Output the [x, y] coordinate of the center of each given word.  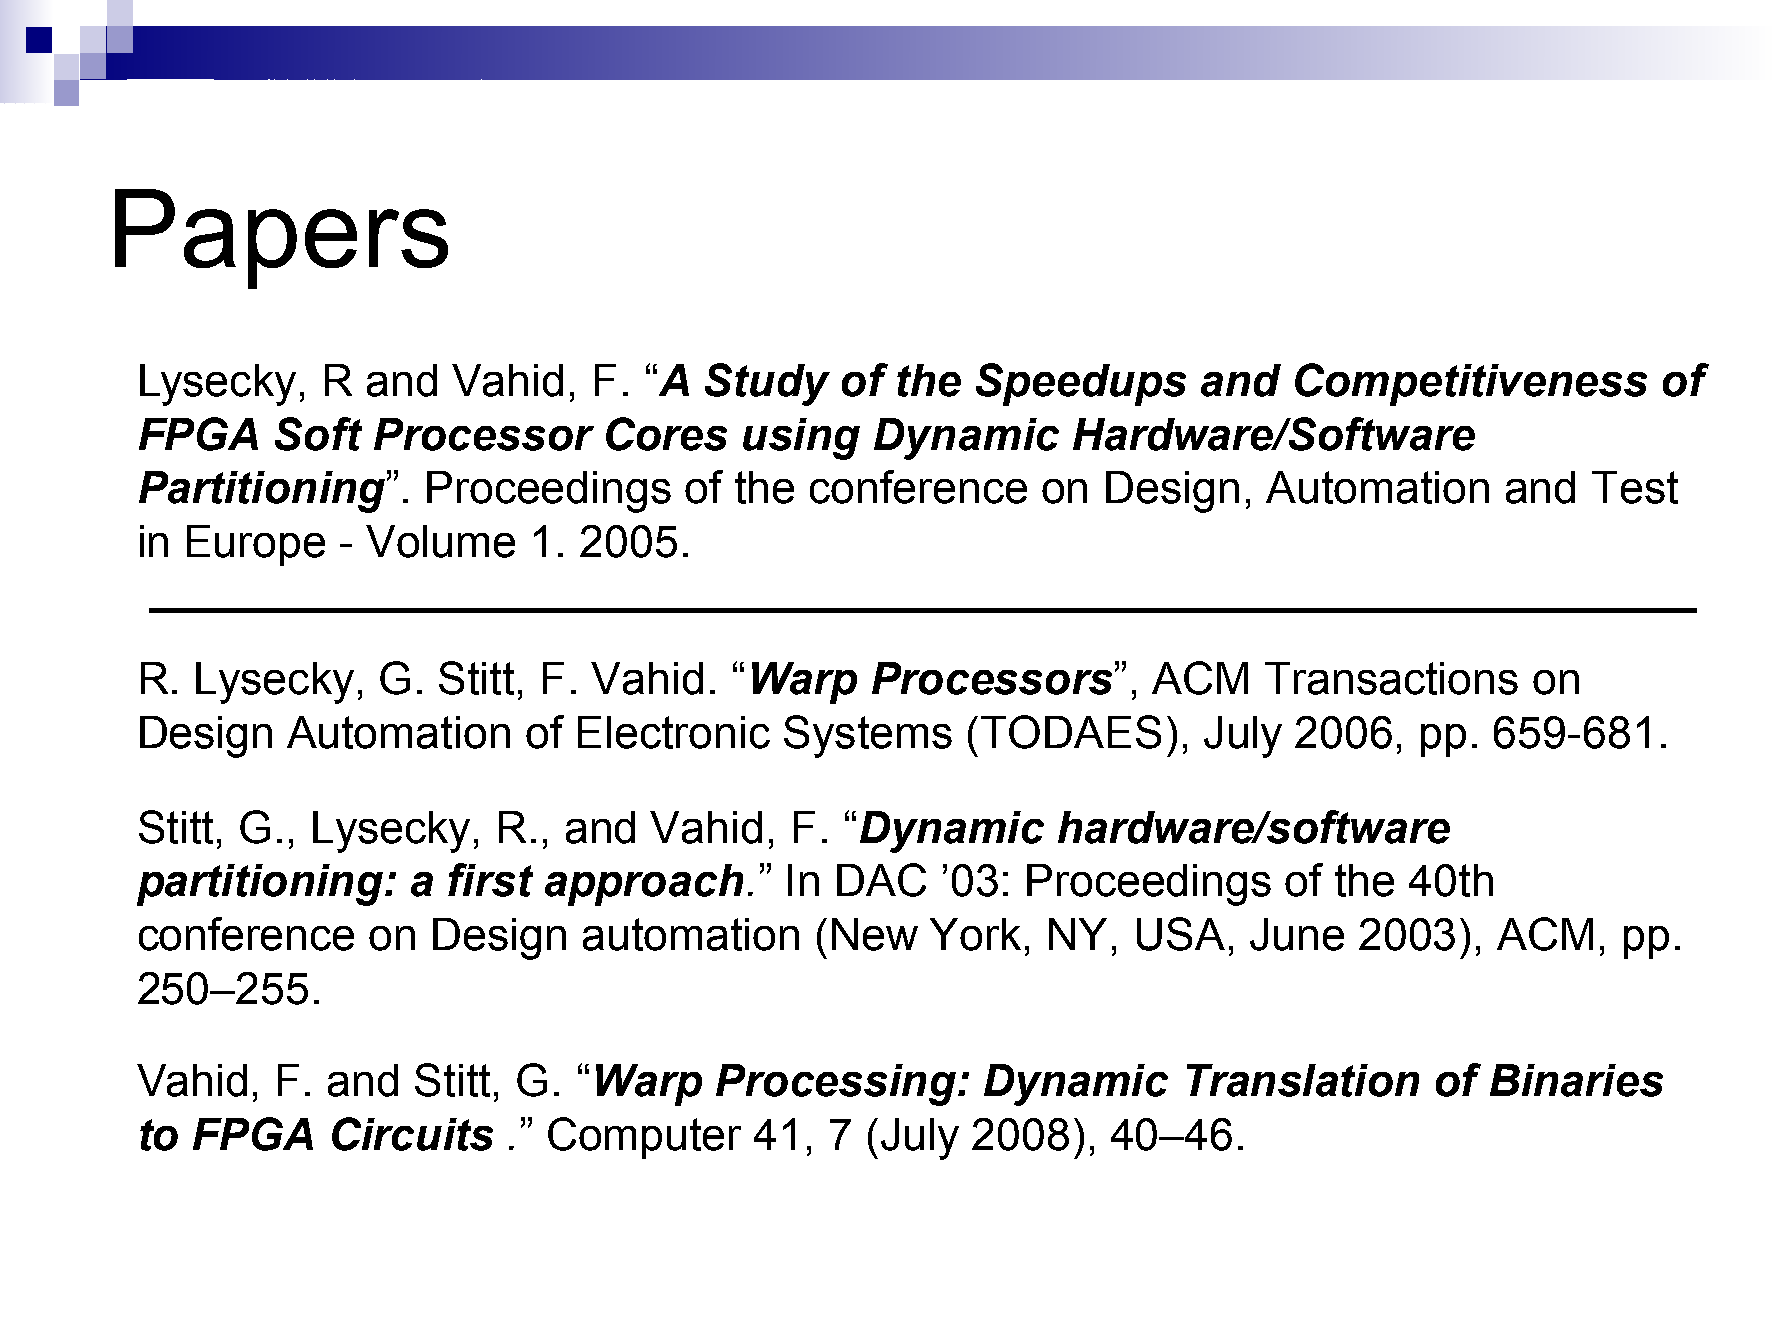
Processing [837, 1085]
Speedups [1081, 384]
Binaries [1576, 1080]
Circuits [412, 1134]
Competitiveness [1471, 384]
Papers [281, 239]
